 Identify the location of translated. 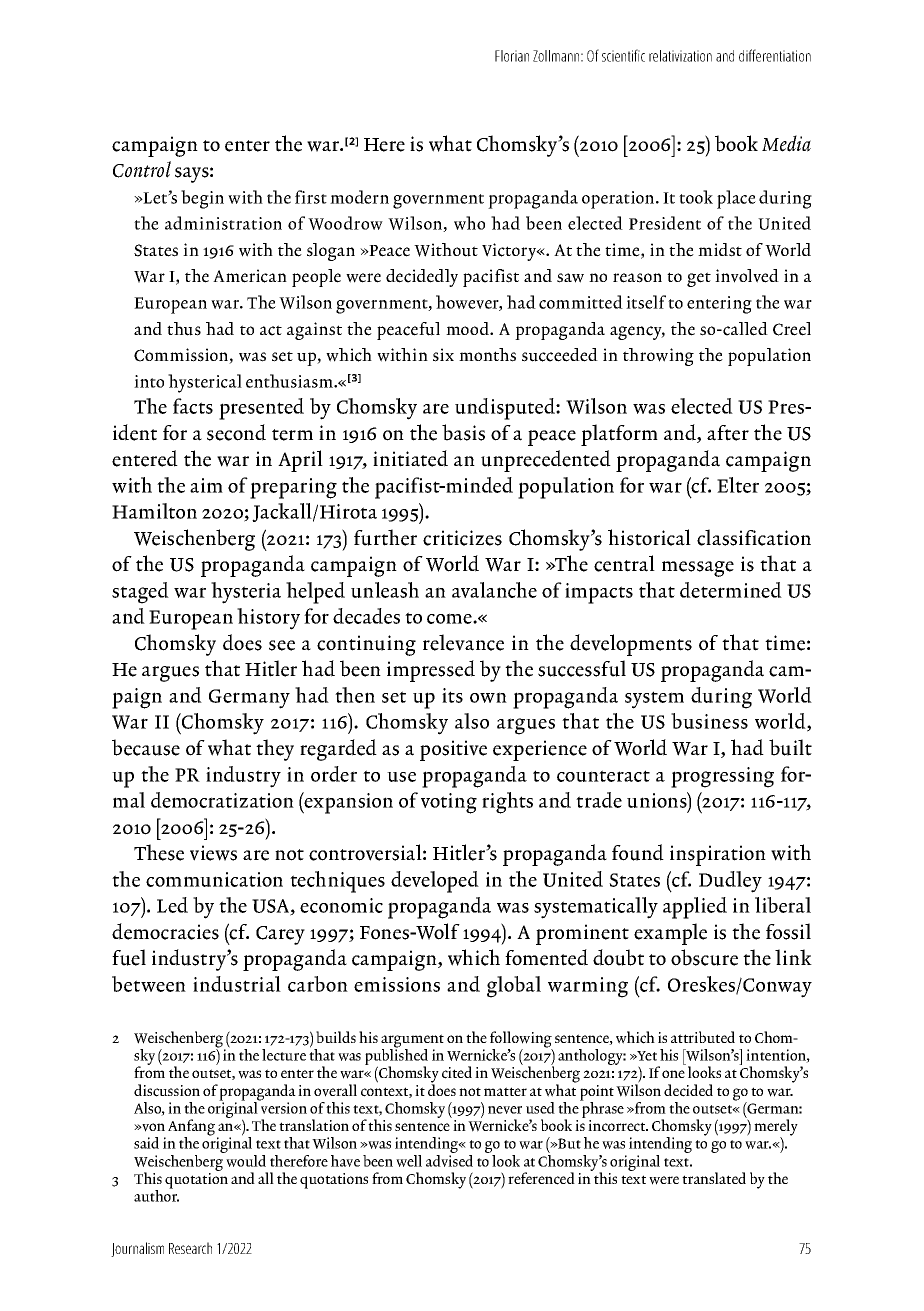
(714, 1178).
